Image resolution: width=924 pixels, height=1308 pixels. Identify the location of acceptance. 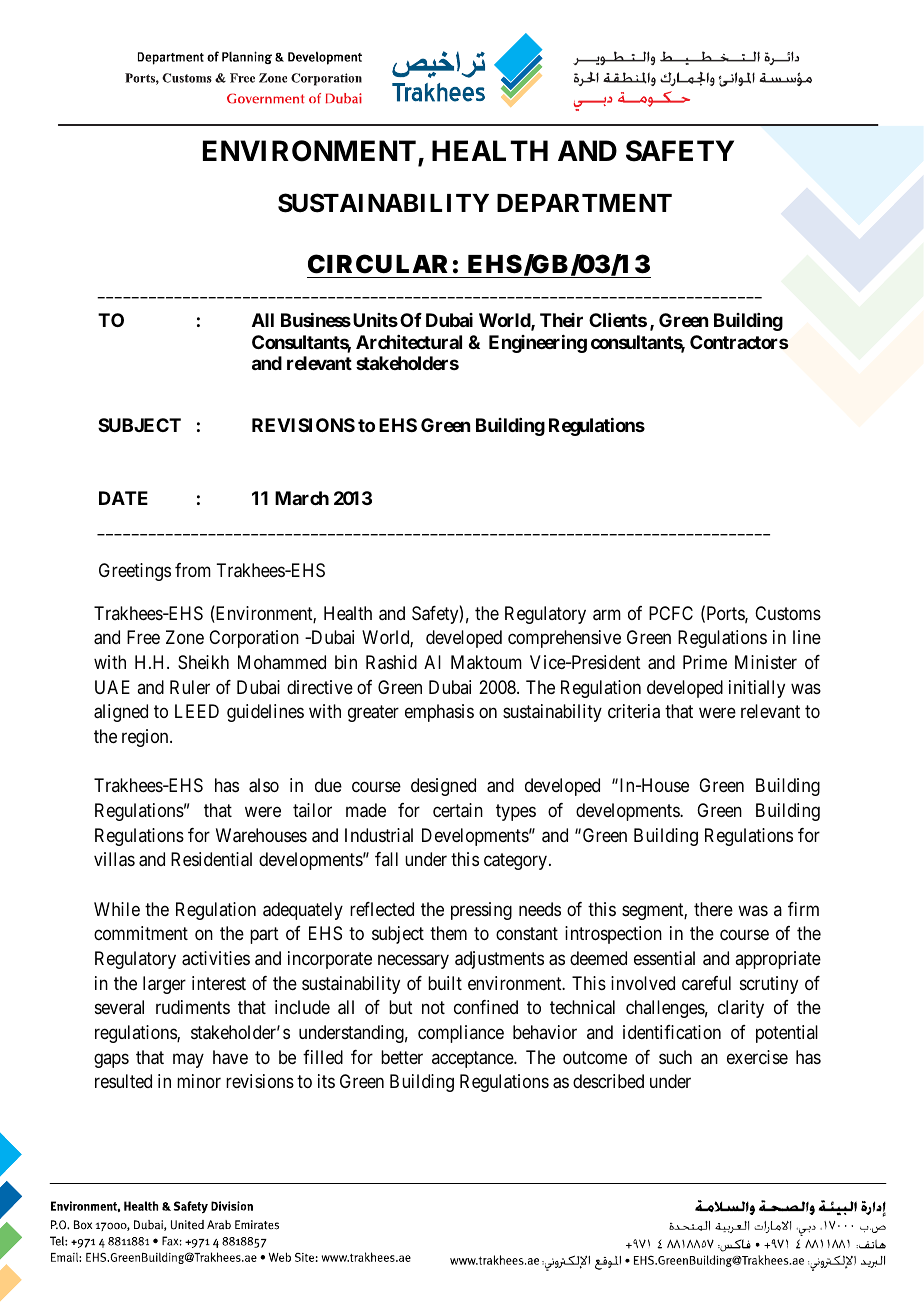
(473, 1059).
